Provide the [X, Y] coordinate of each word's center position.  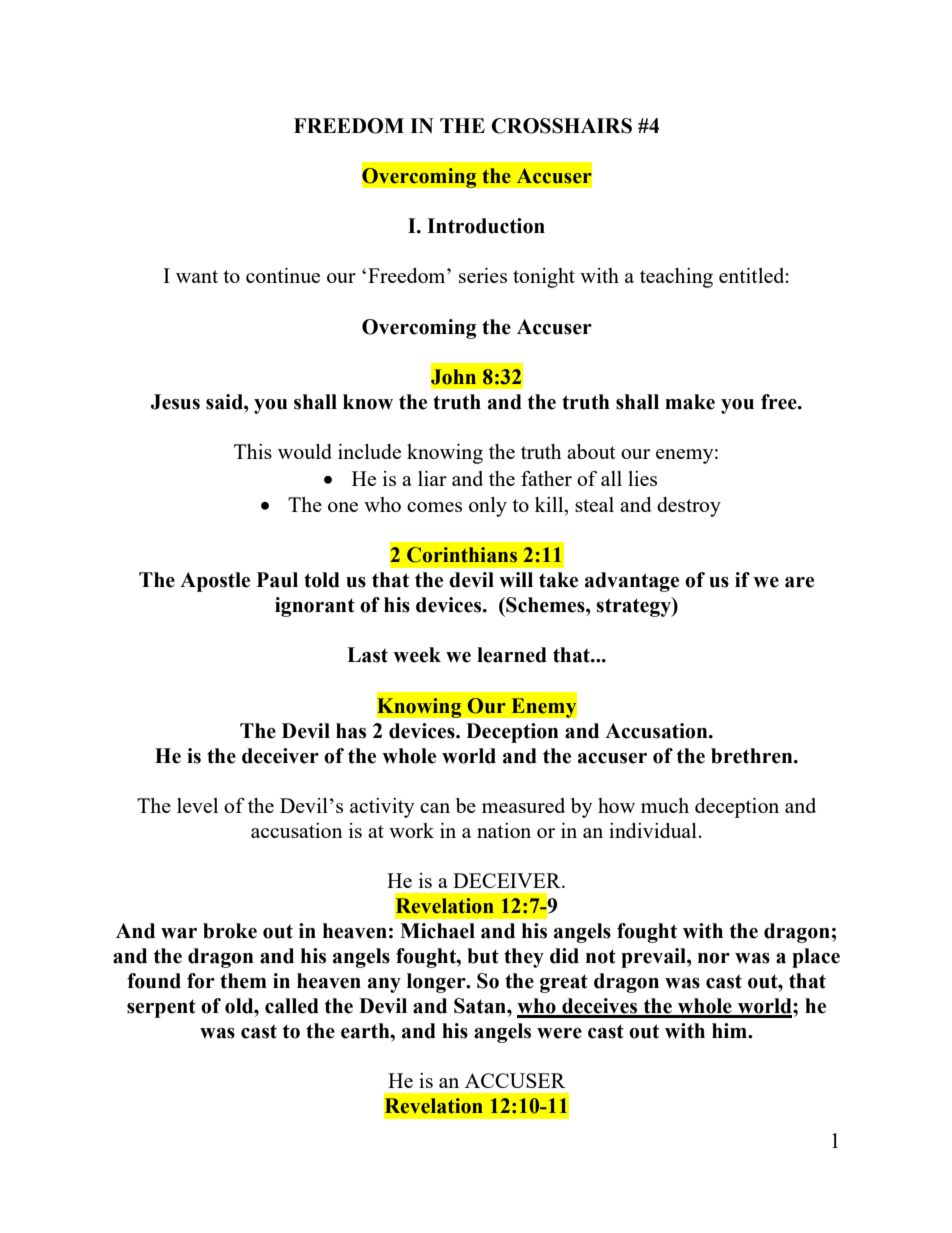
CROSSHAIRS [561, 126]
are [799, 582]
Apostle [215, 582]
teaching [676, 278]
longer [437, 983]
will [516, 579]
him [731, 1030]
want [197, 276]
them [243, 981]
